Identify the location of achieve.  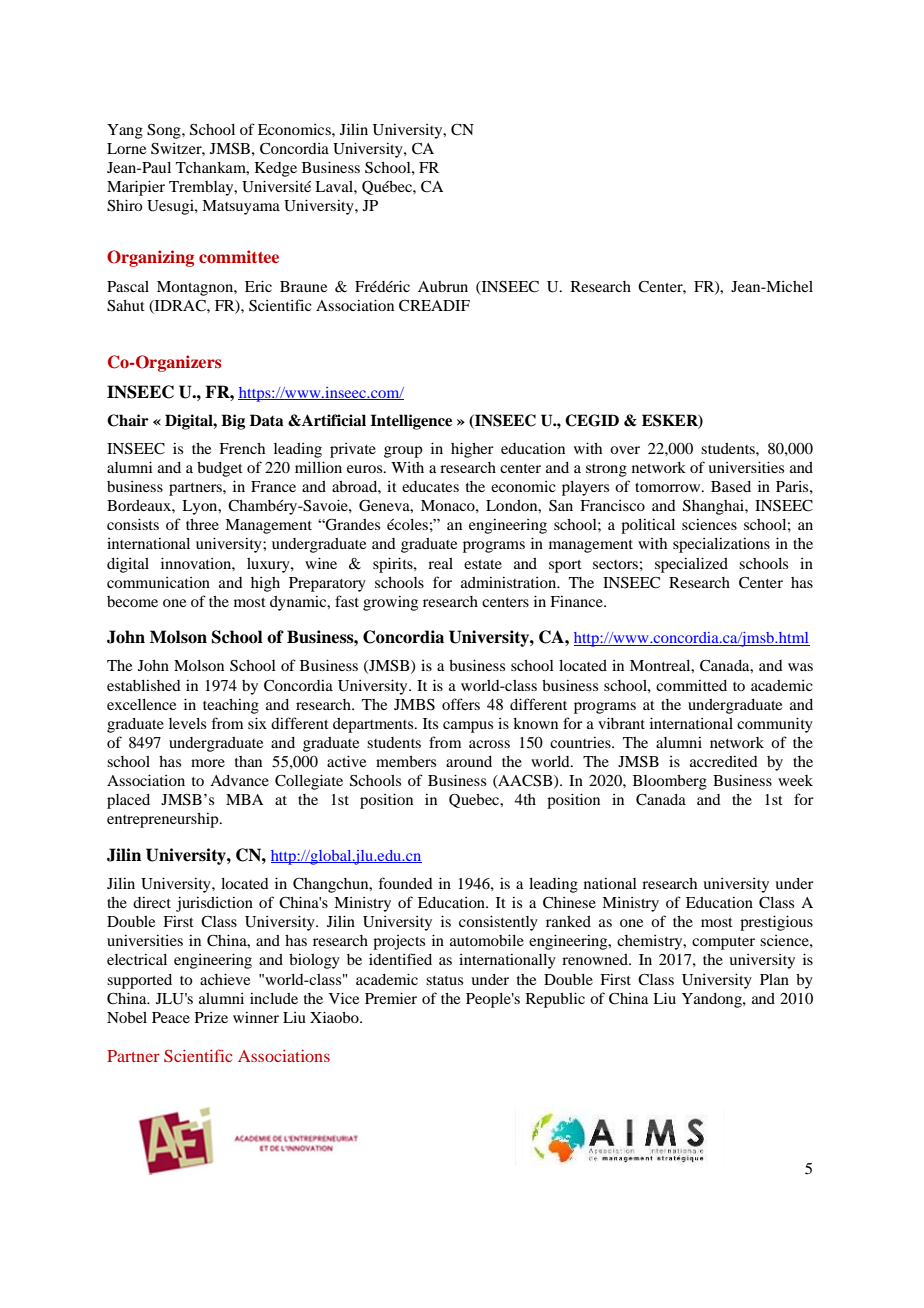
(225, 979).
